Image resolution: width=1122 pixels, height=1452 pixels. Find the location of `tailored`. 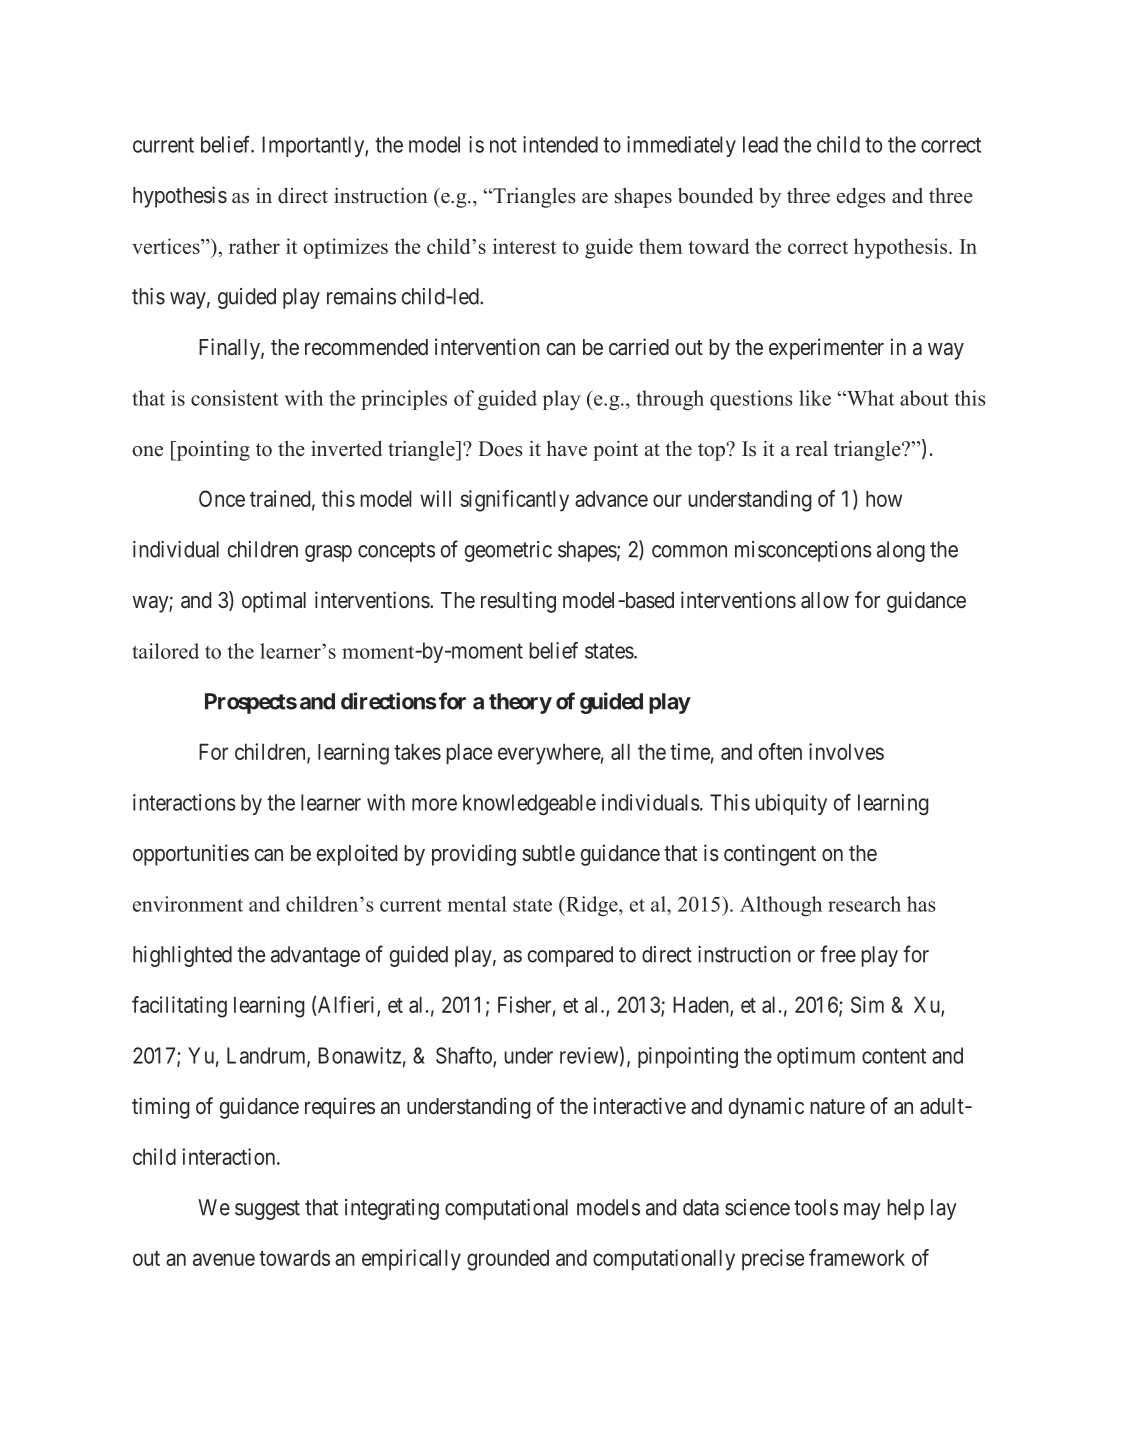

tailored is located at coordinates (165, 651).
